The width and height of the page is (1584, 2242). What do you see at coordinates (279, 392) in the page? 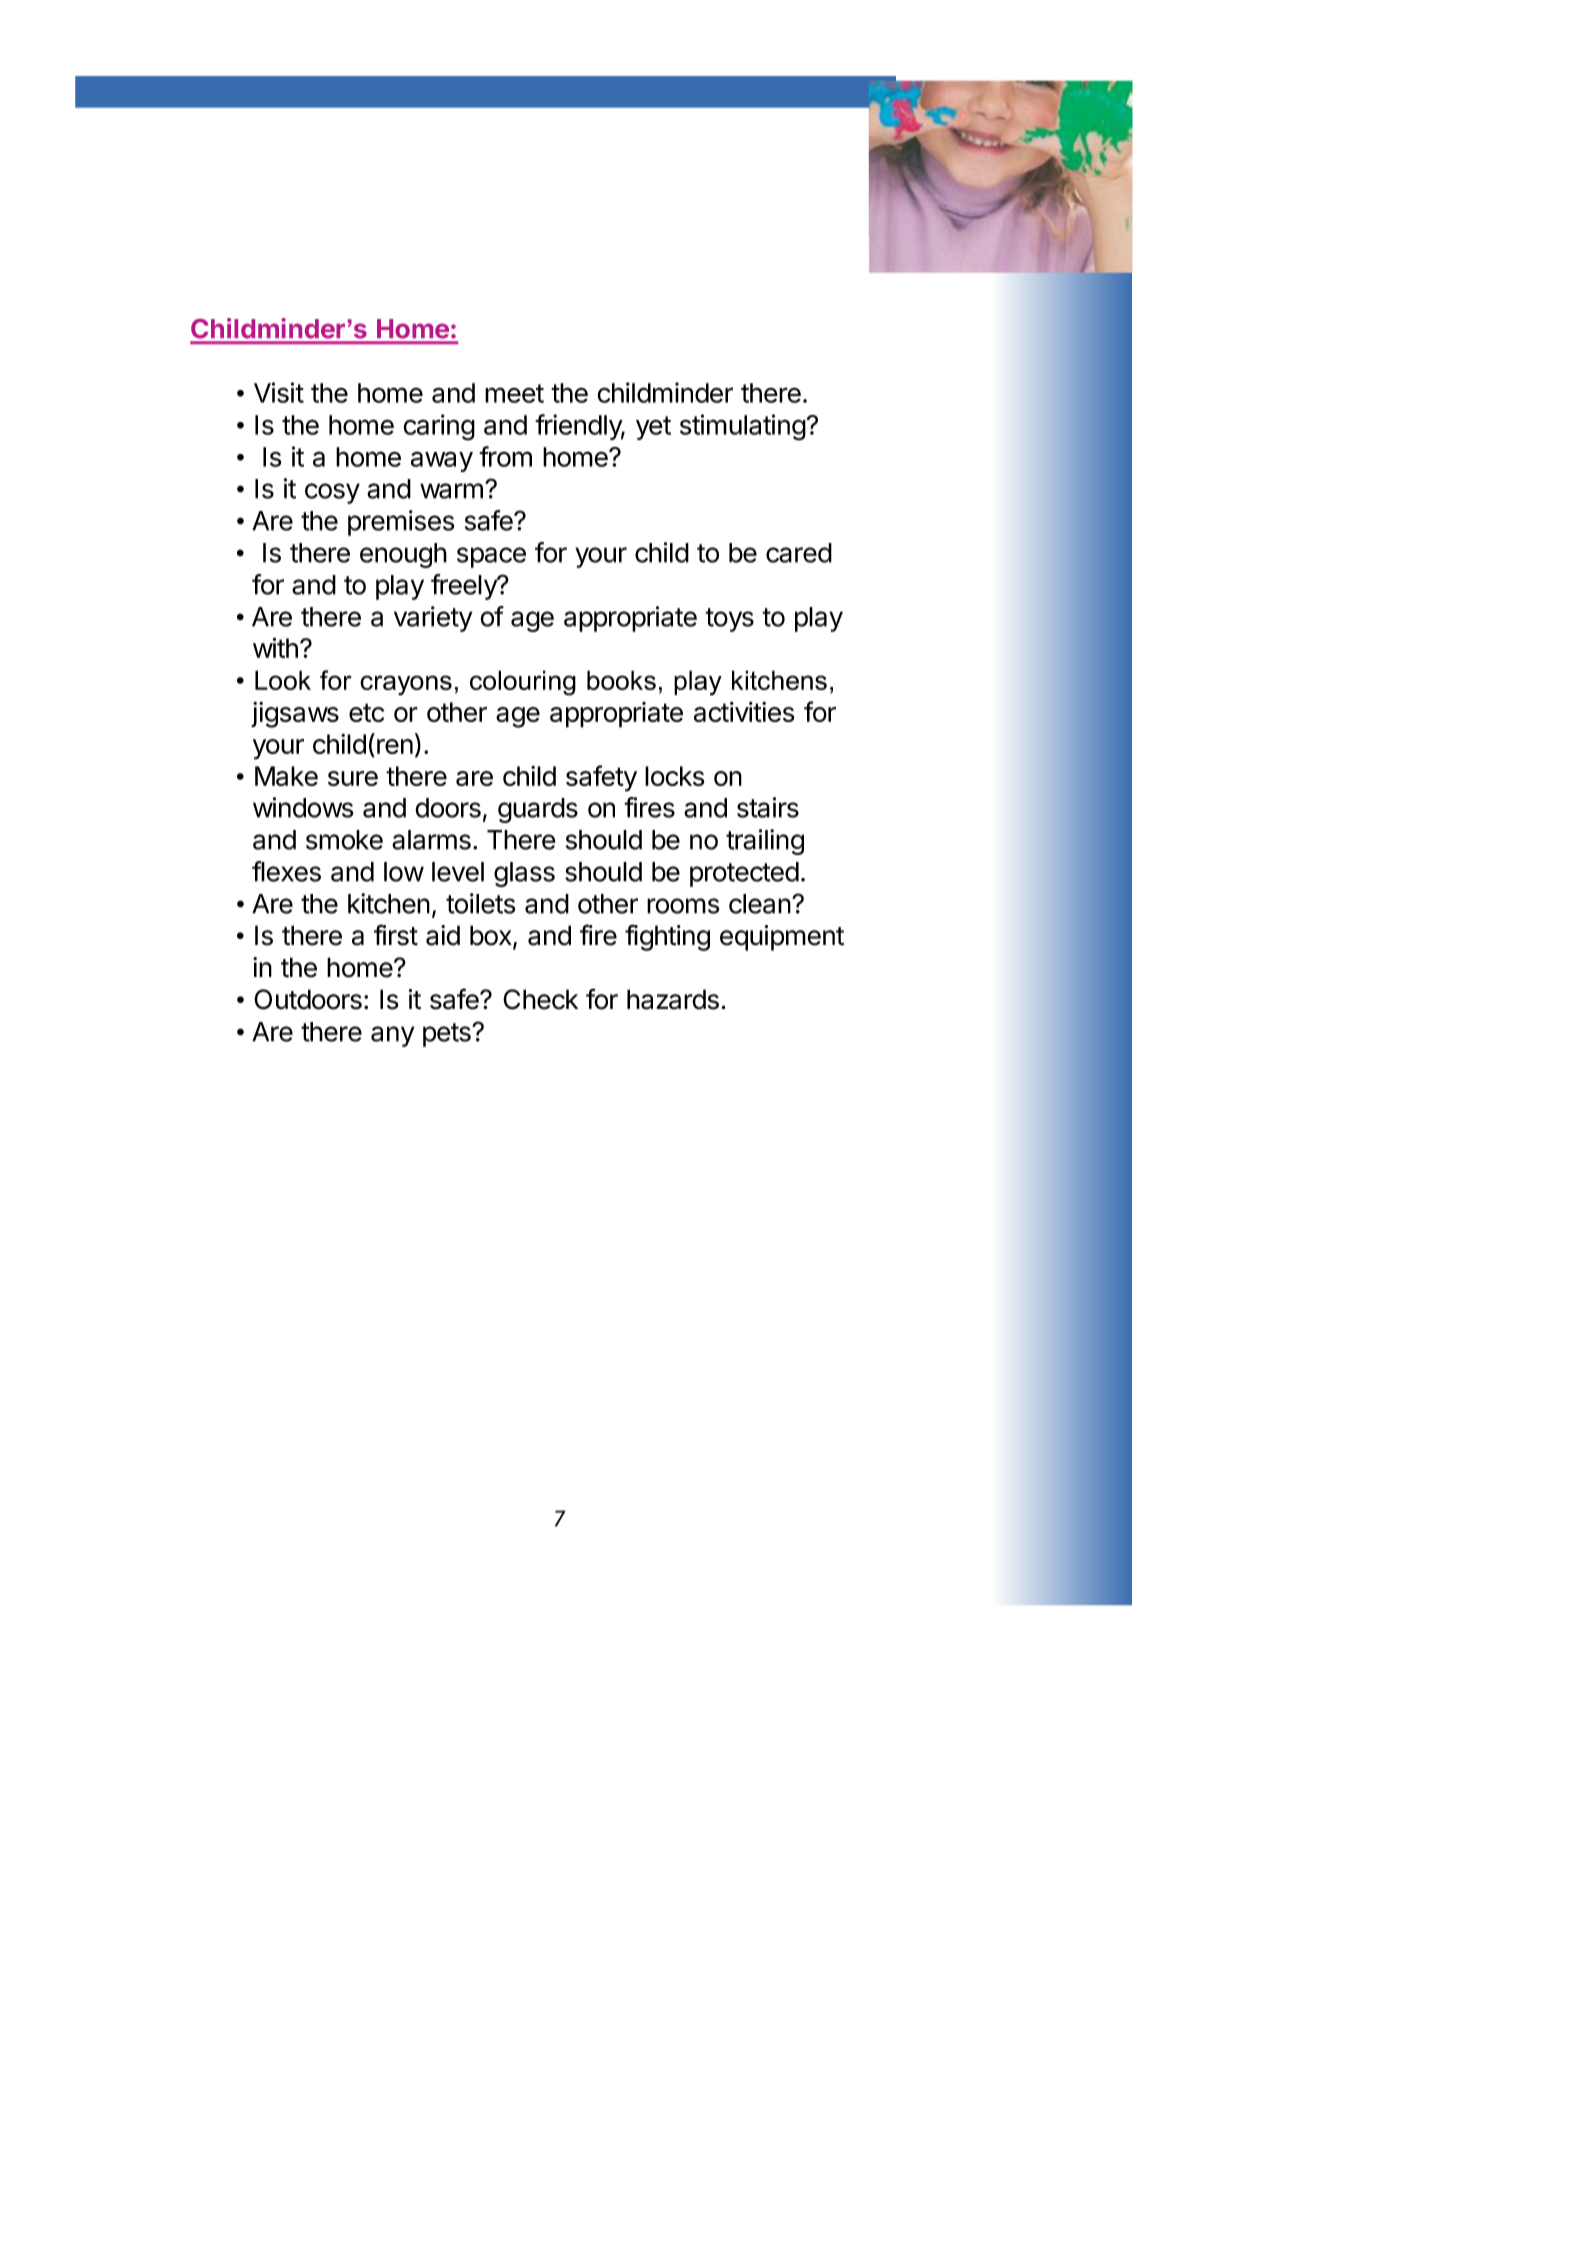
I see `Visit` at bounding box center [279, 392].
